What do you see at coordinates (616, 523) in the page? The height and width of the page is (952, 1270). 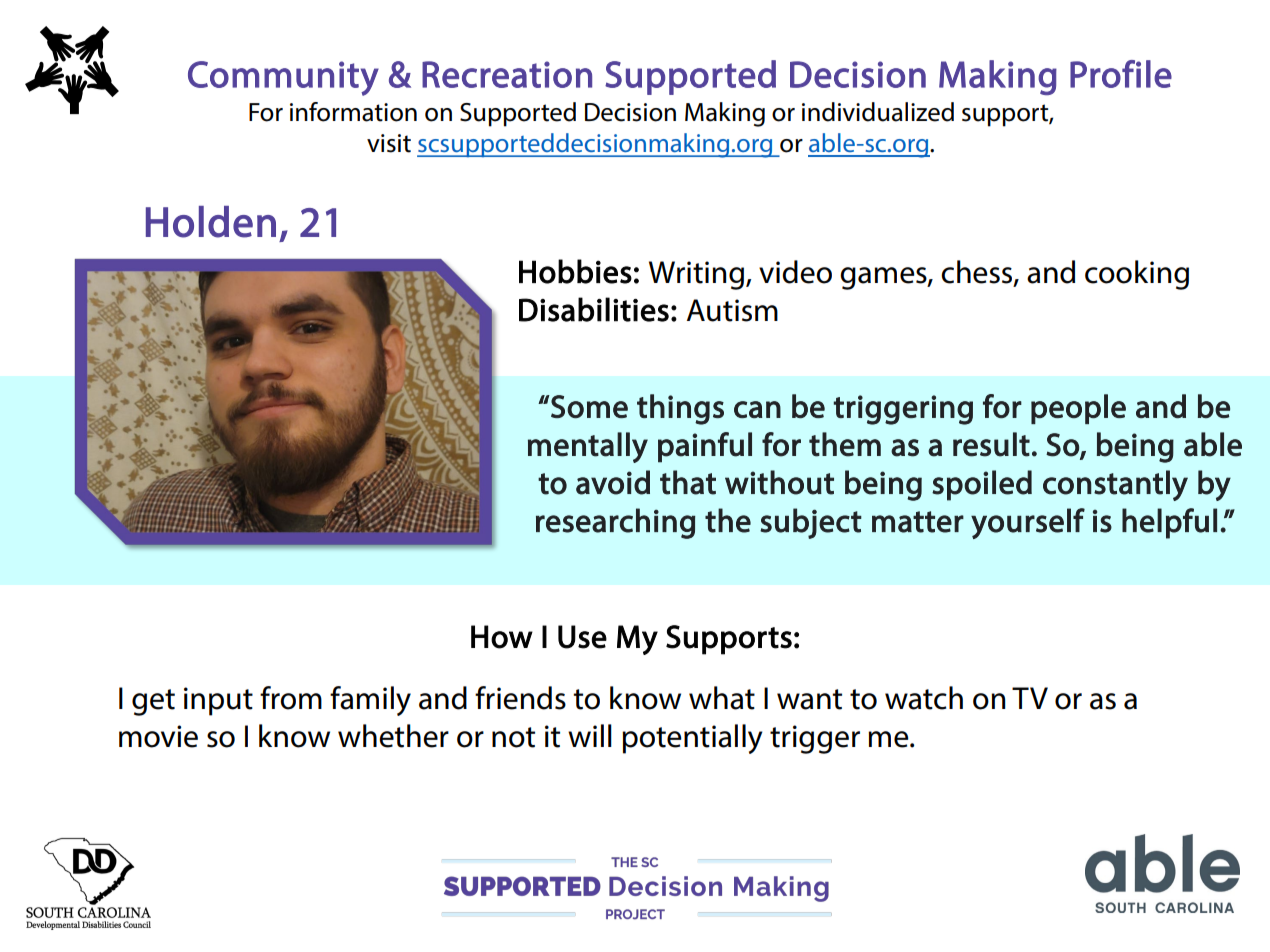 I see `researching` at bounding box center [616, 523].
